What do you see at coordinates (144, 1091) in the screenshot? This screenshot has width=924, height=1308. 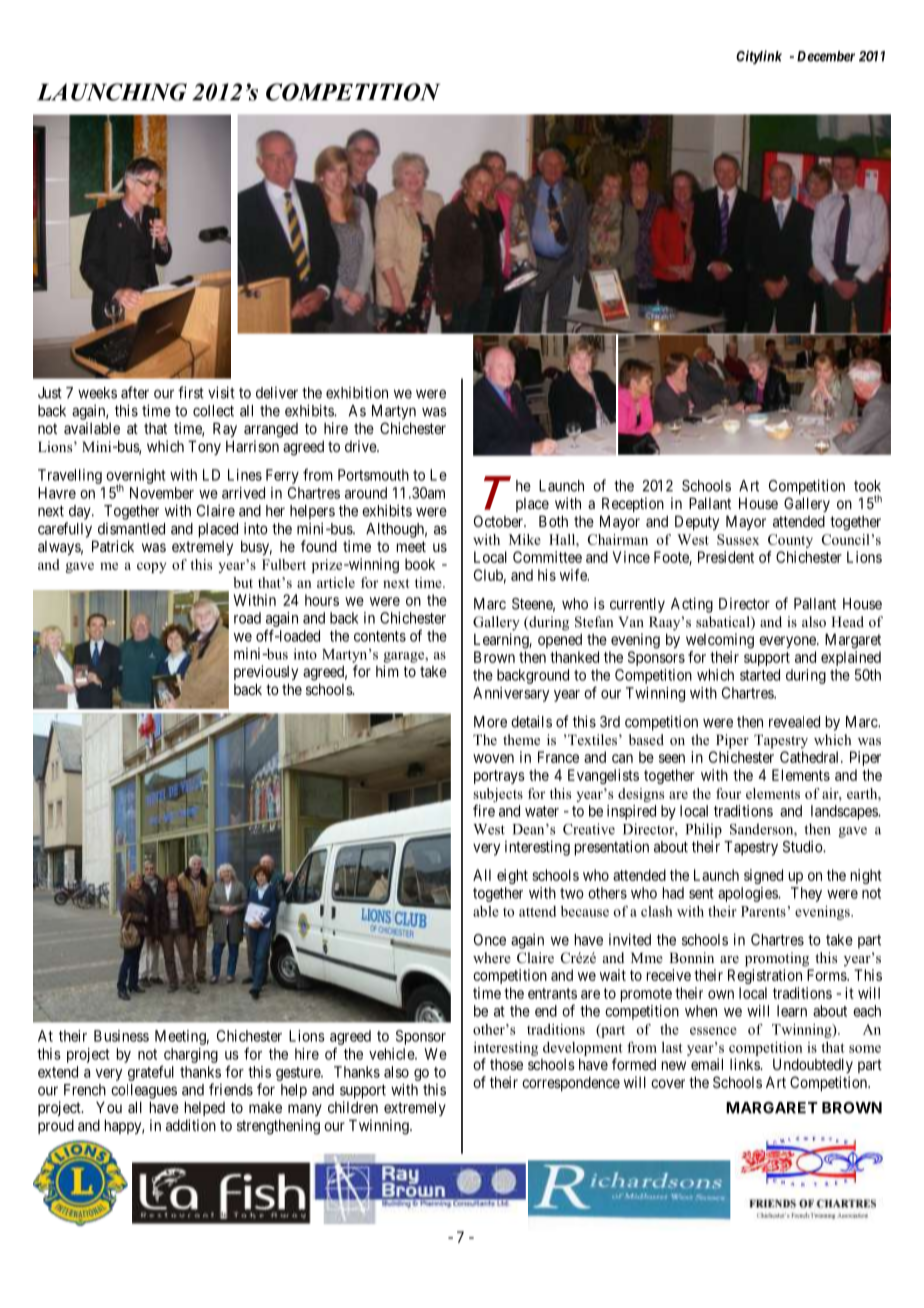 I see `colleagues` at bounding box center [144, 1091].
